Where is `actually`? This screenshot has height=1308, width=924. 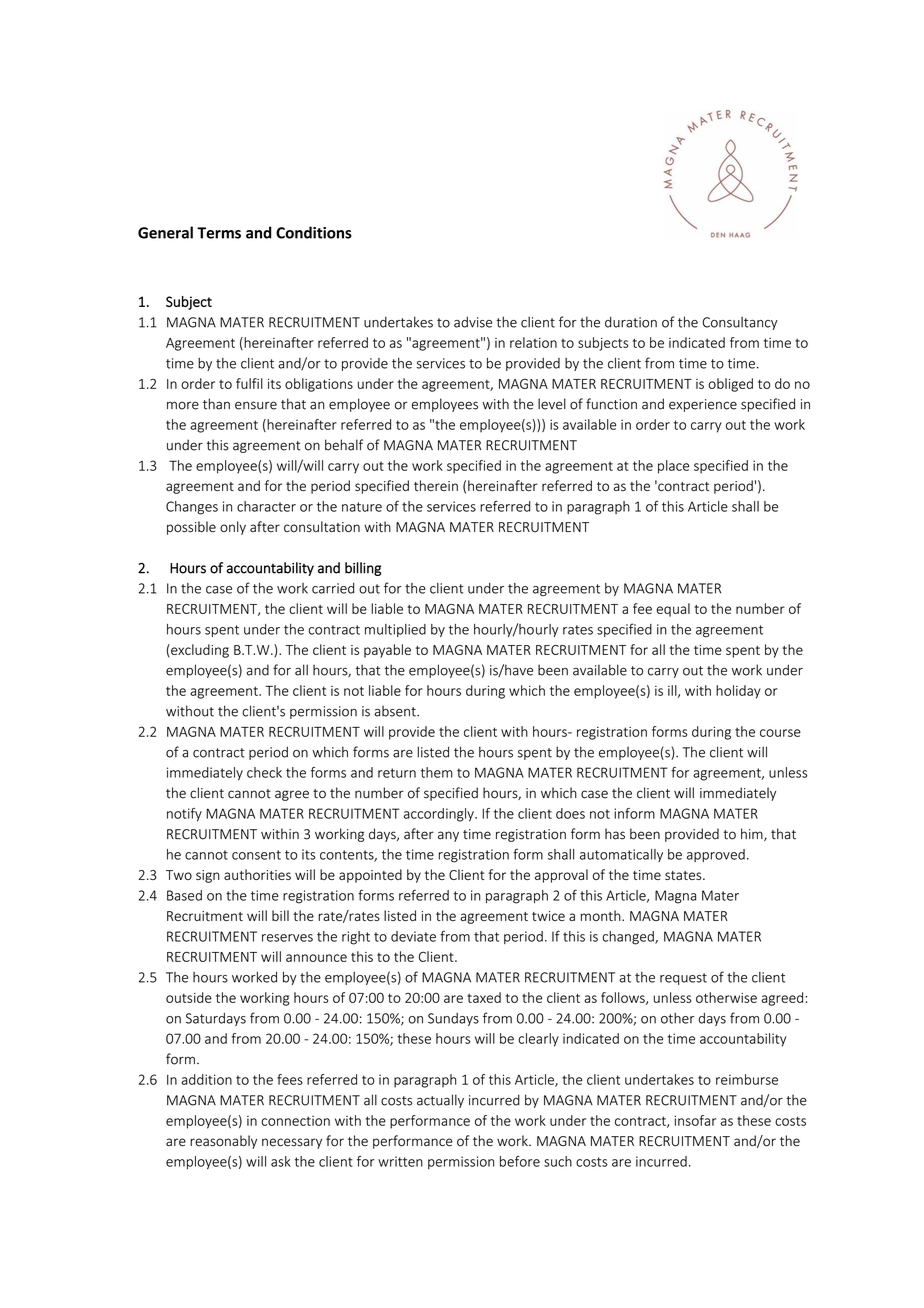 actually is located at coordinates (440, 1101).
